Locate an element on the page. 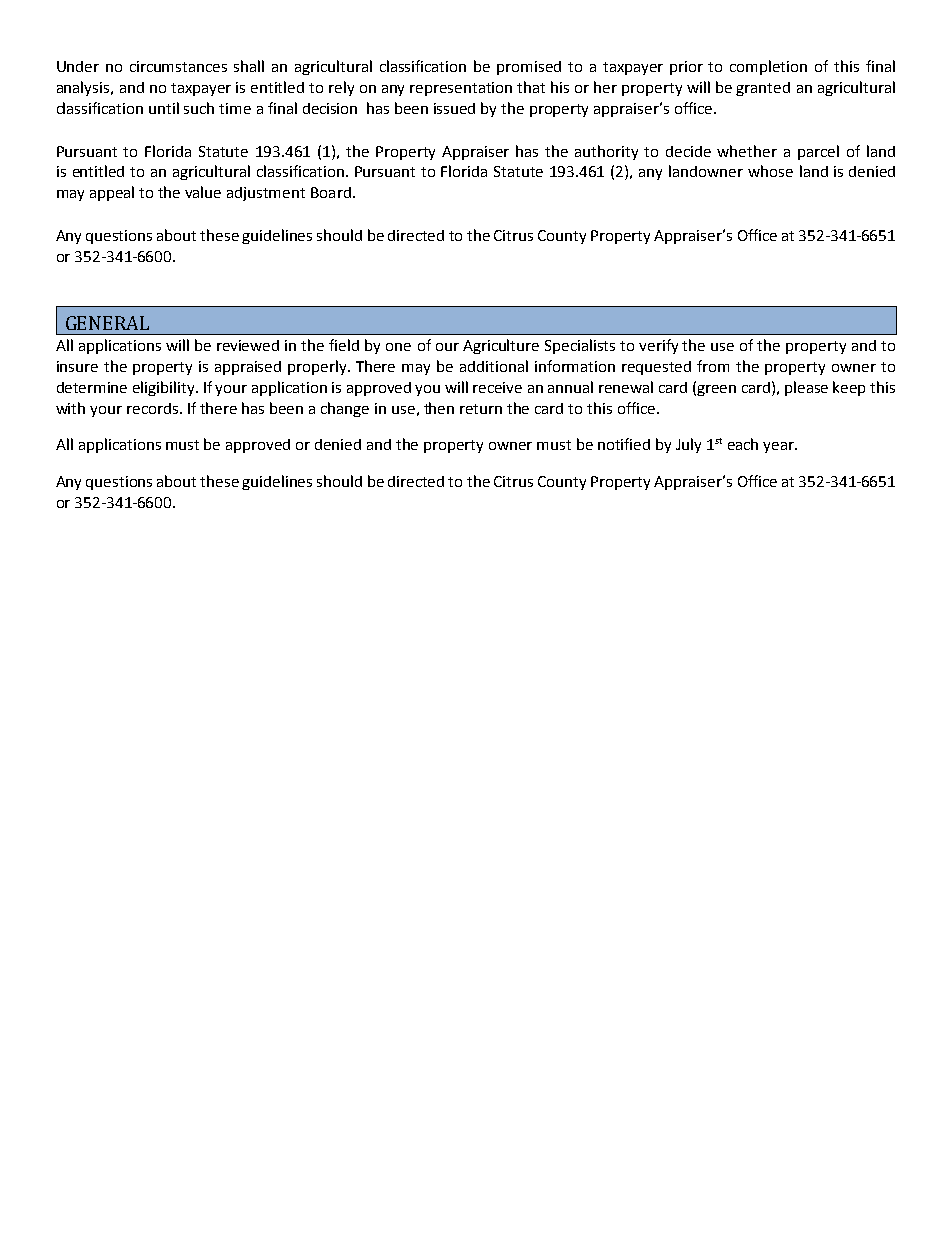  whose is located at coordinates (770, 171).
